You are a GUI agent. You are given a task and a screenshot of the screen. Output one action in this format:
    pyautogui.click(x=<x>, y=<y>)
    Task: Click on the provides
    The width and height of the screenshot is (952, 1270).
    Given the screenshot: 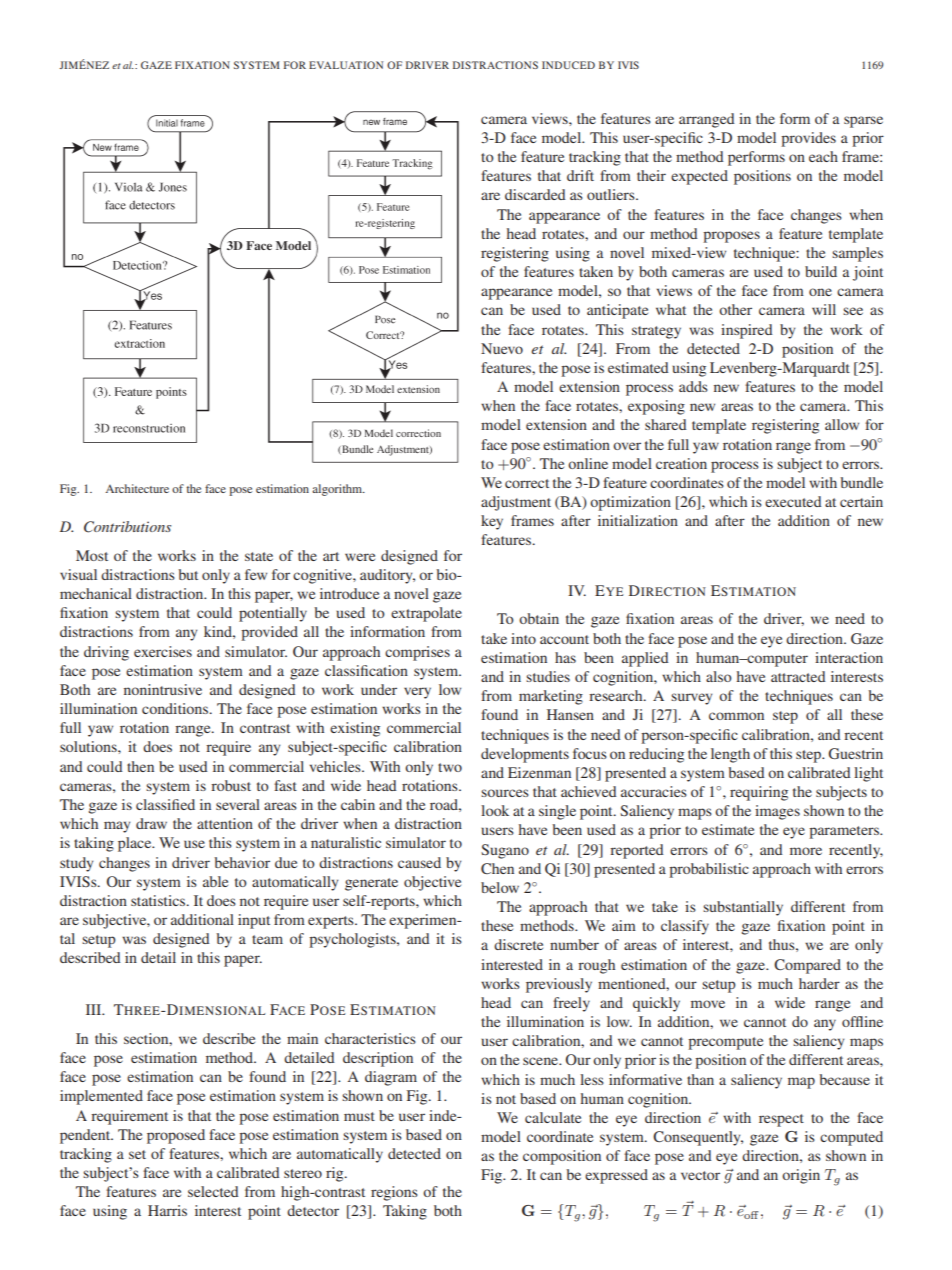 What is the action you would take?
    pyautogui.click(x=808, y=139)
